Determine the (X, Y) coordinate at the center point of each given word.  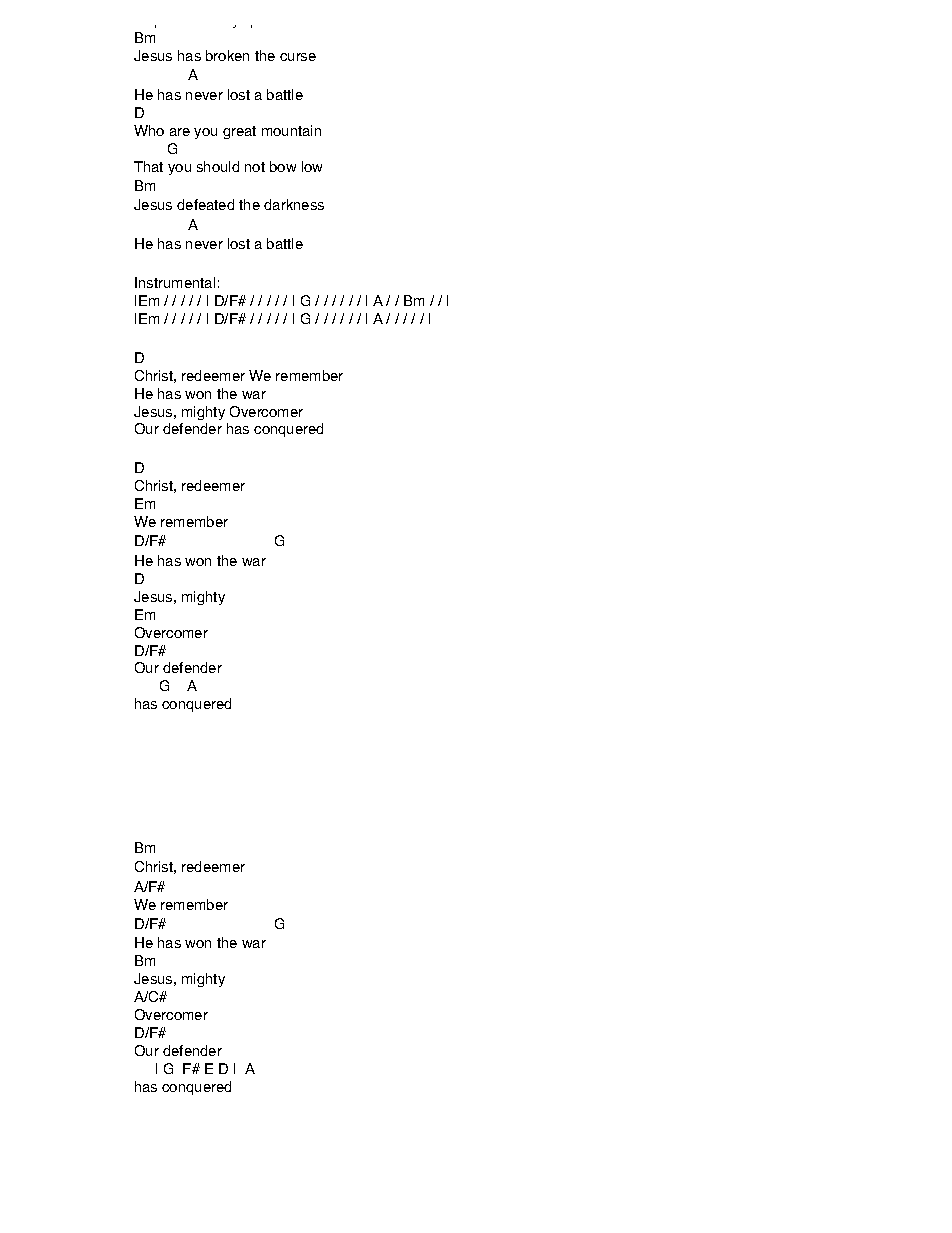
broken (227, 55)
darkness (294, 204)
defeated (205, 204)
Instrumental (175, 282)
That (148, 166)
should (218, 166)
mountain (291, 130)
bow (283, 166)
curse (298, 57)
